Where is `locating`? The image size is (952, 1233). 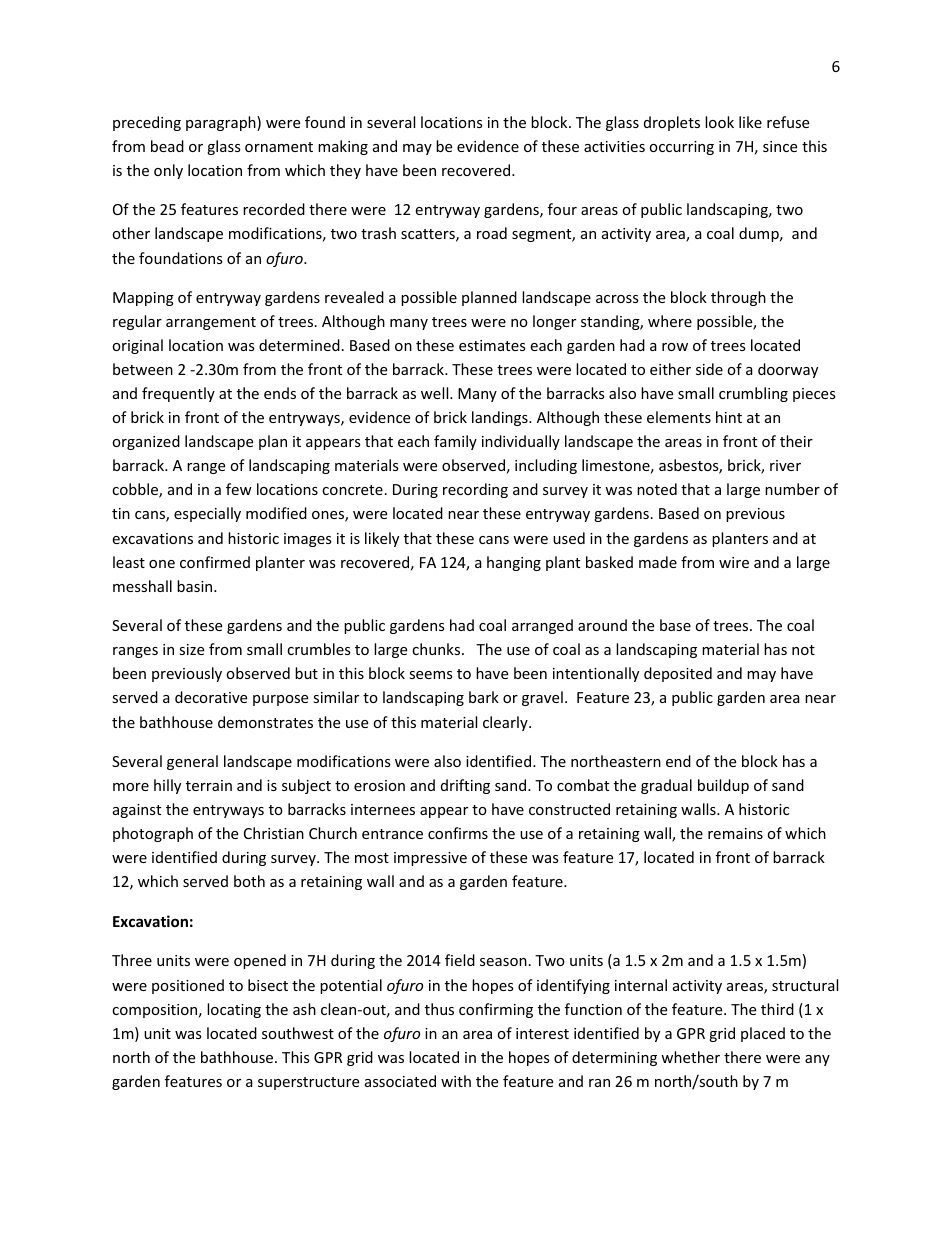
locating is located at coordinates (234, 1010).
